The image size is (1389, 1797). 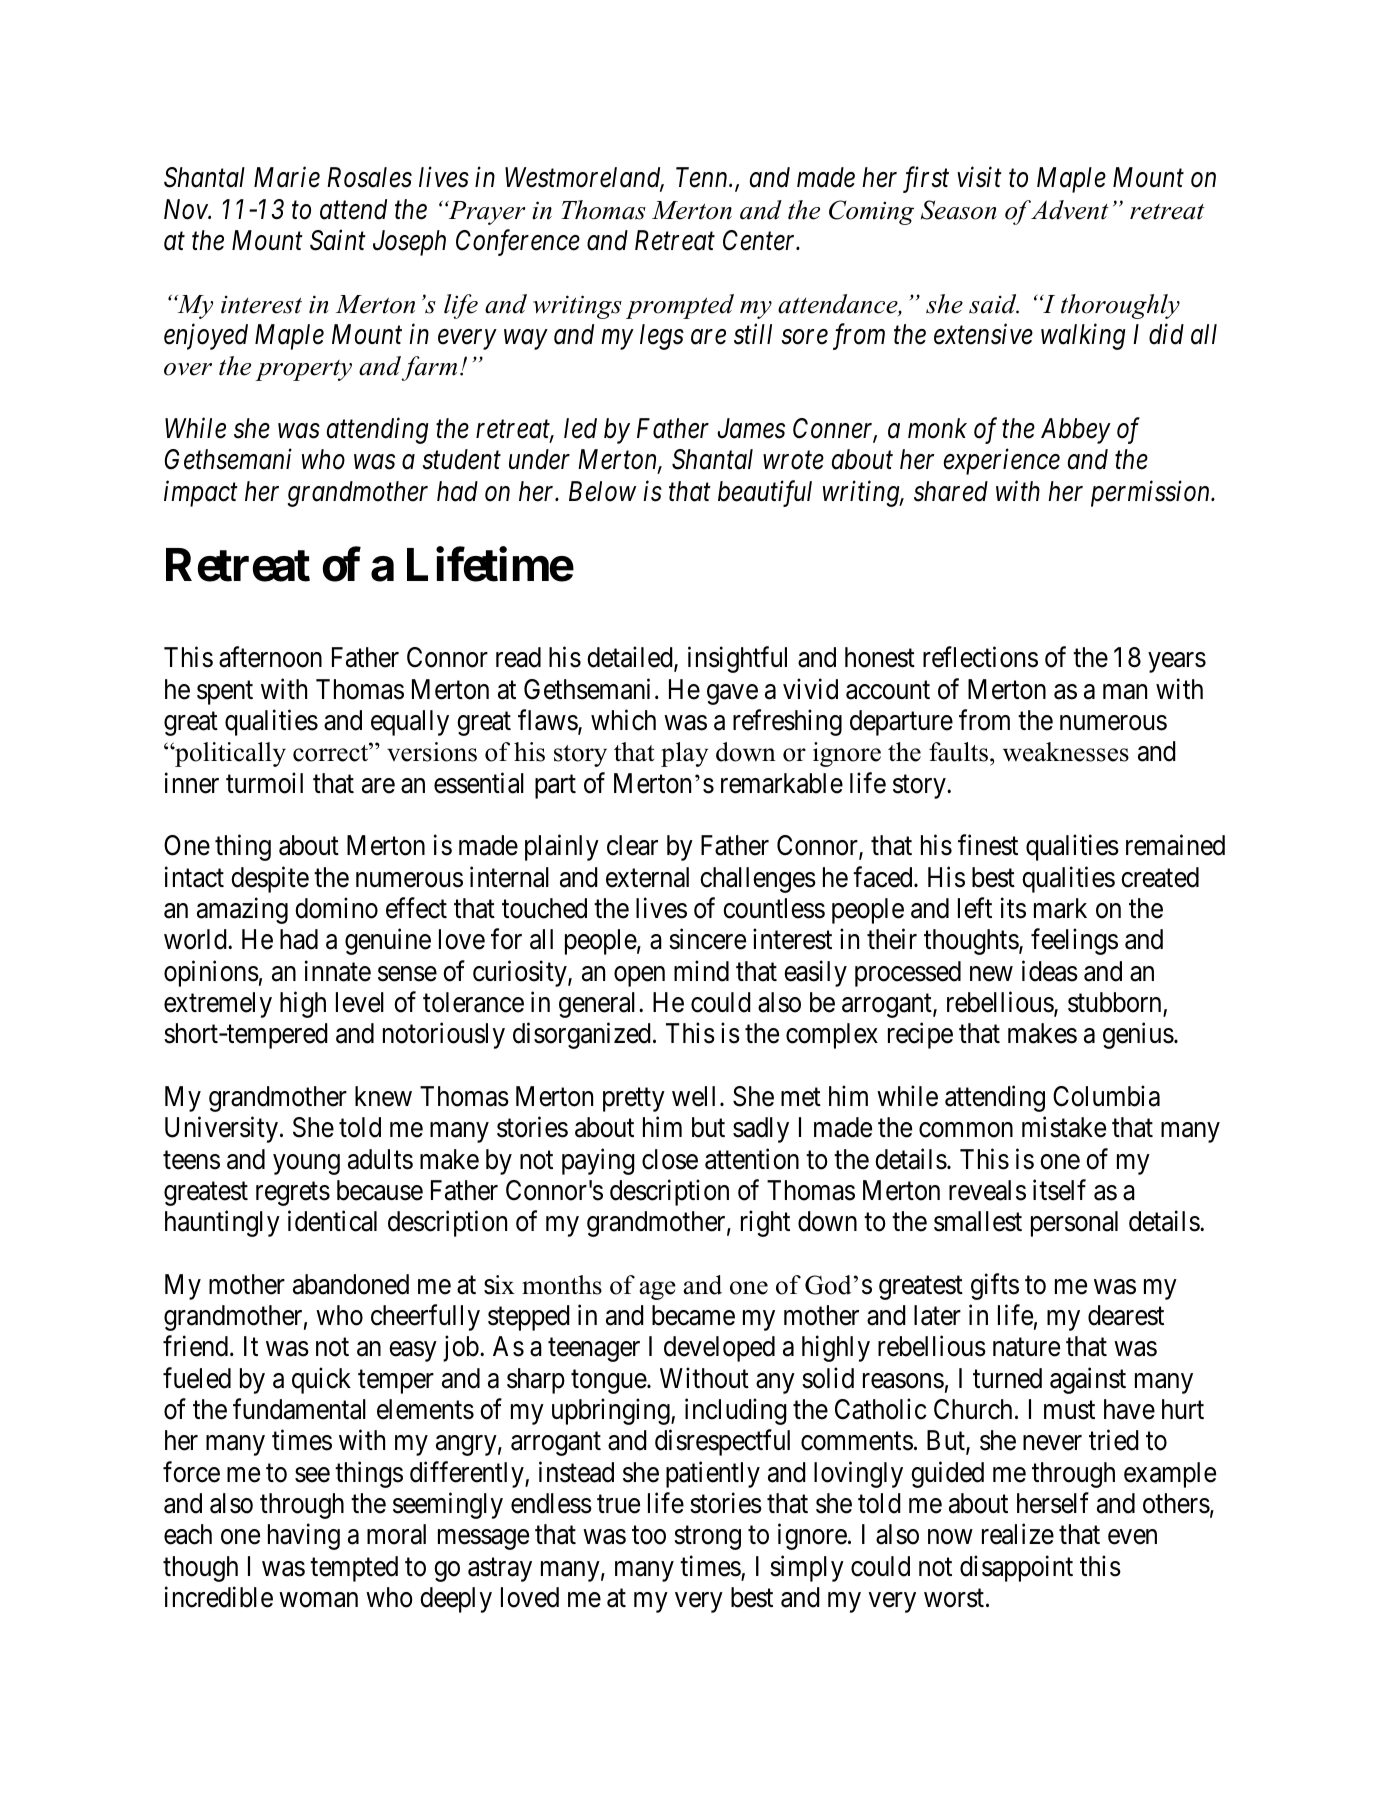 What do you see at coordinates (765, 493) in the document?
I see `beautiful` at bounding box center [765, 493].
